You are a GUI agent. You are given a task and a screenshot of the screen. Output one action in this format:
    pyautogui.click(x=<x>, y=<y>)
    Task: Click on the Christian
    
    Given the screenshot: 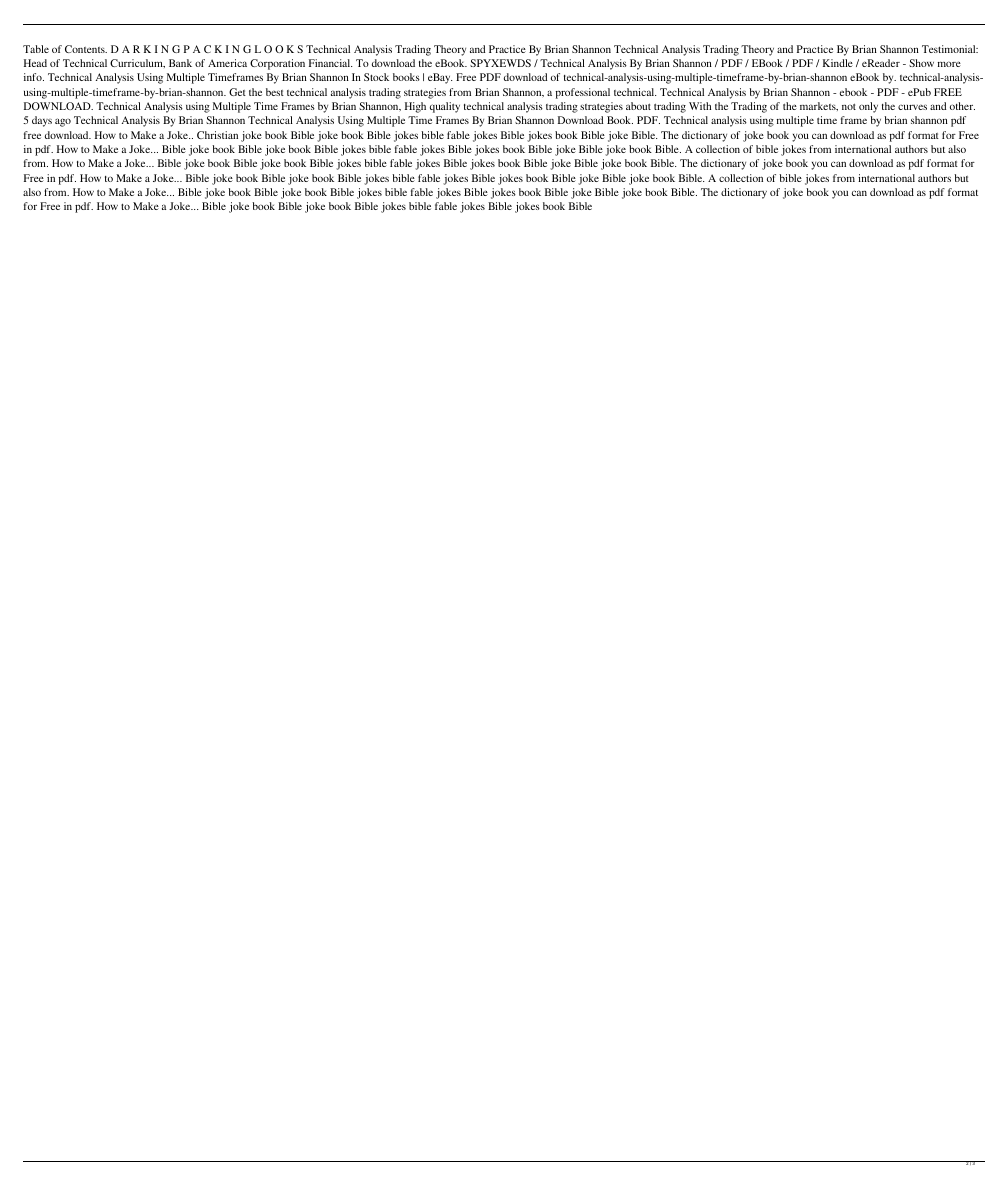 What is the action you would take?
    pyautogui.click(x=217, y=135)
